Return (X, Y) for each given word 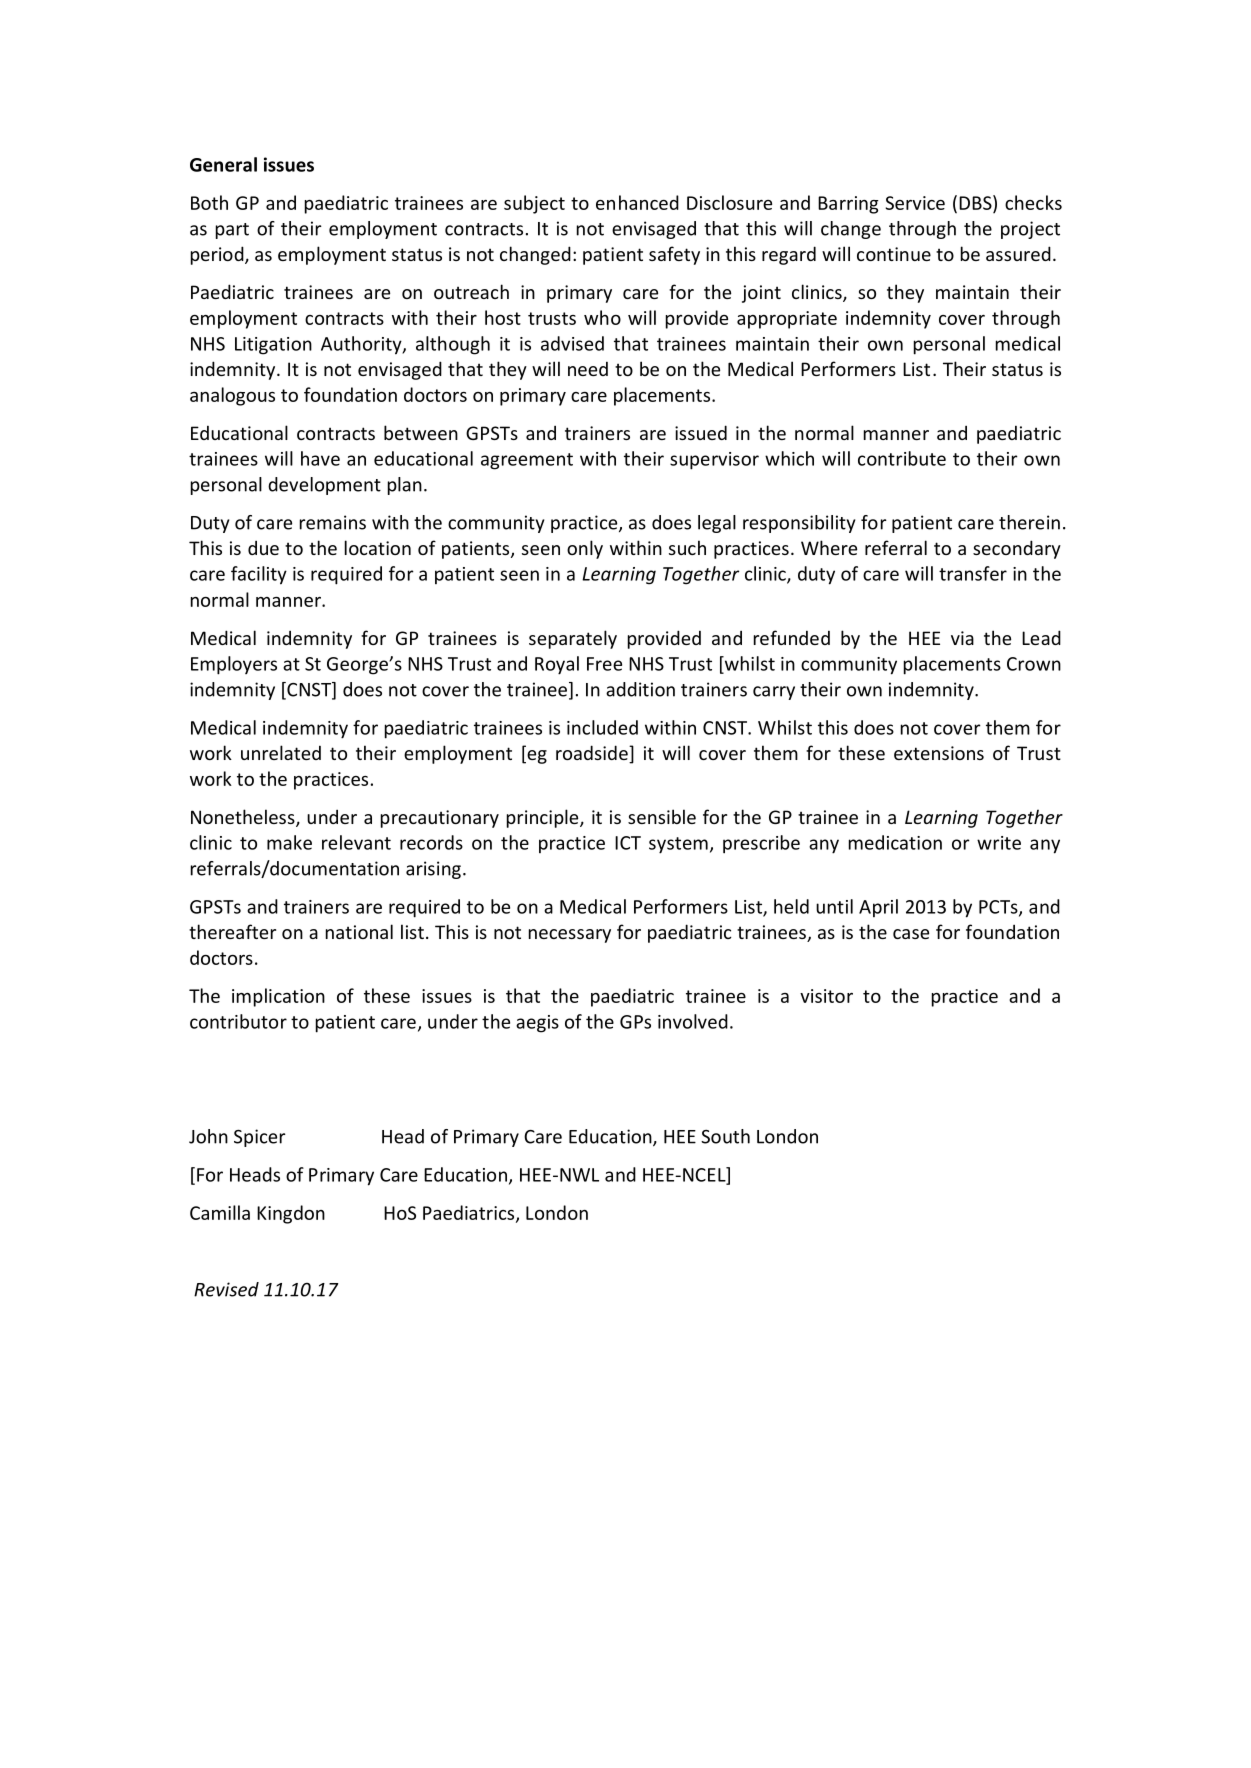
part (232, 231)
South (725, 1136)
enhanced (637, 202)
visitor (826, 996)
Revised (226, 1289)
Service (915, 203)
